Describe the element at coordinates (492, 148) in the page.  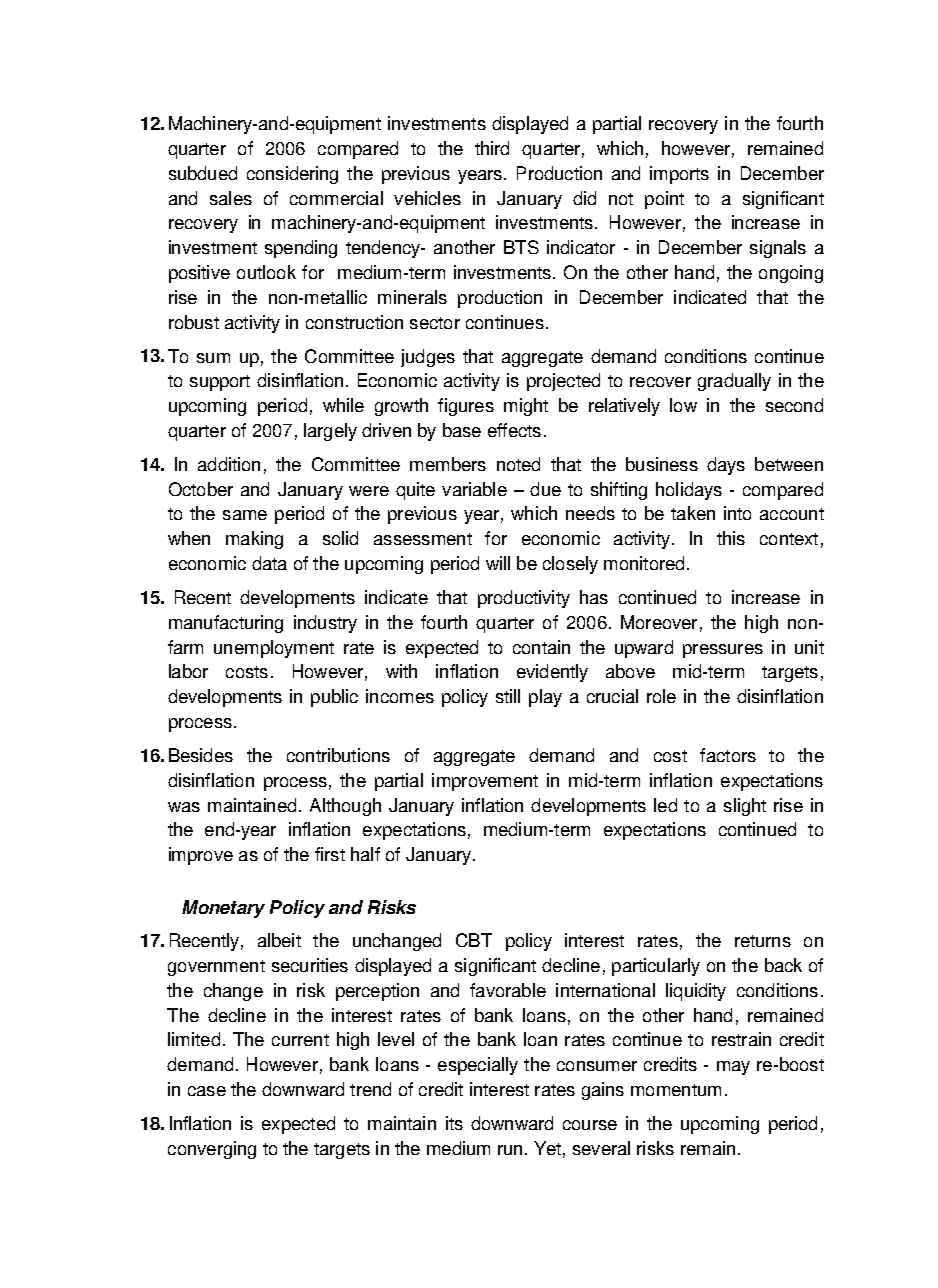
I see `third` at that location.
